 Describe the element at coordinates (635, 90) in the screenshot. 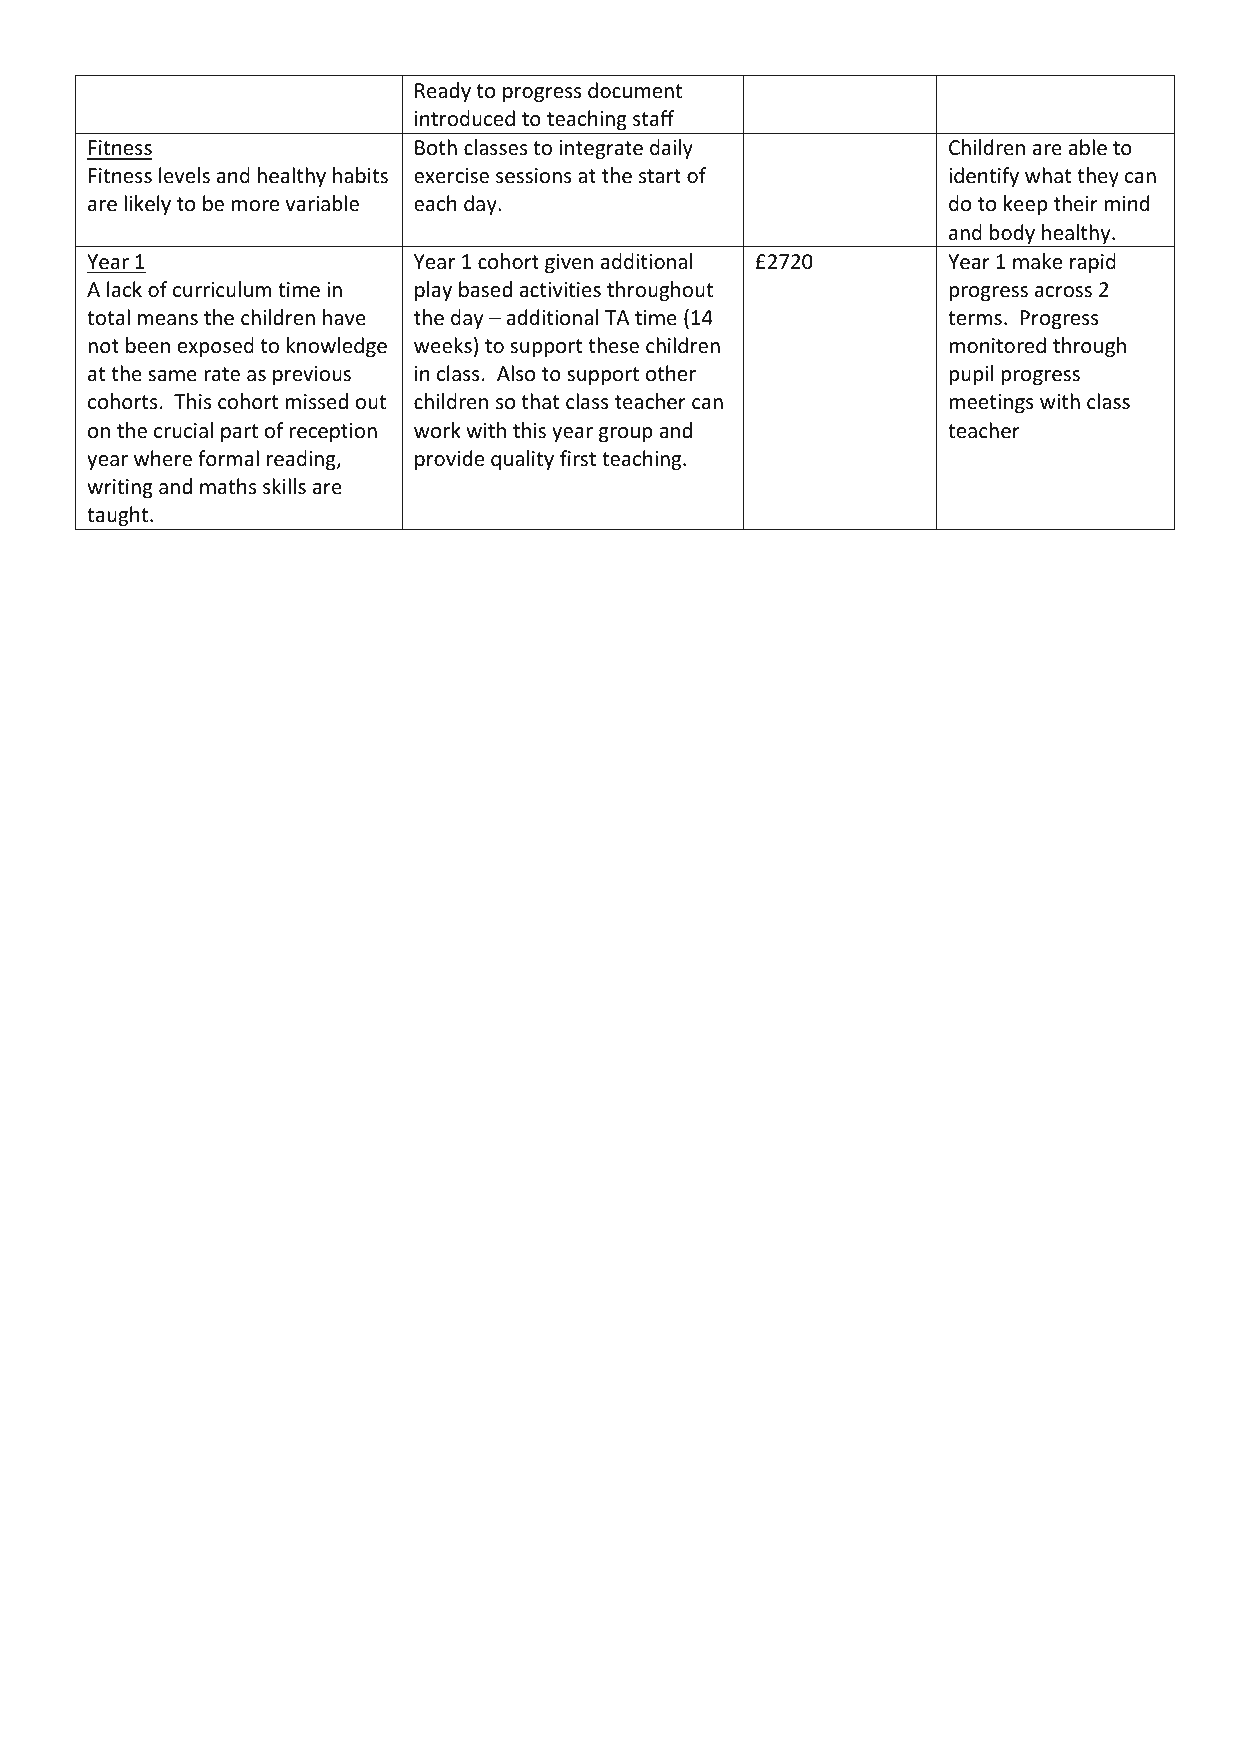

I see `document` at that location.
